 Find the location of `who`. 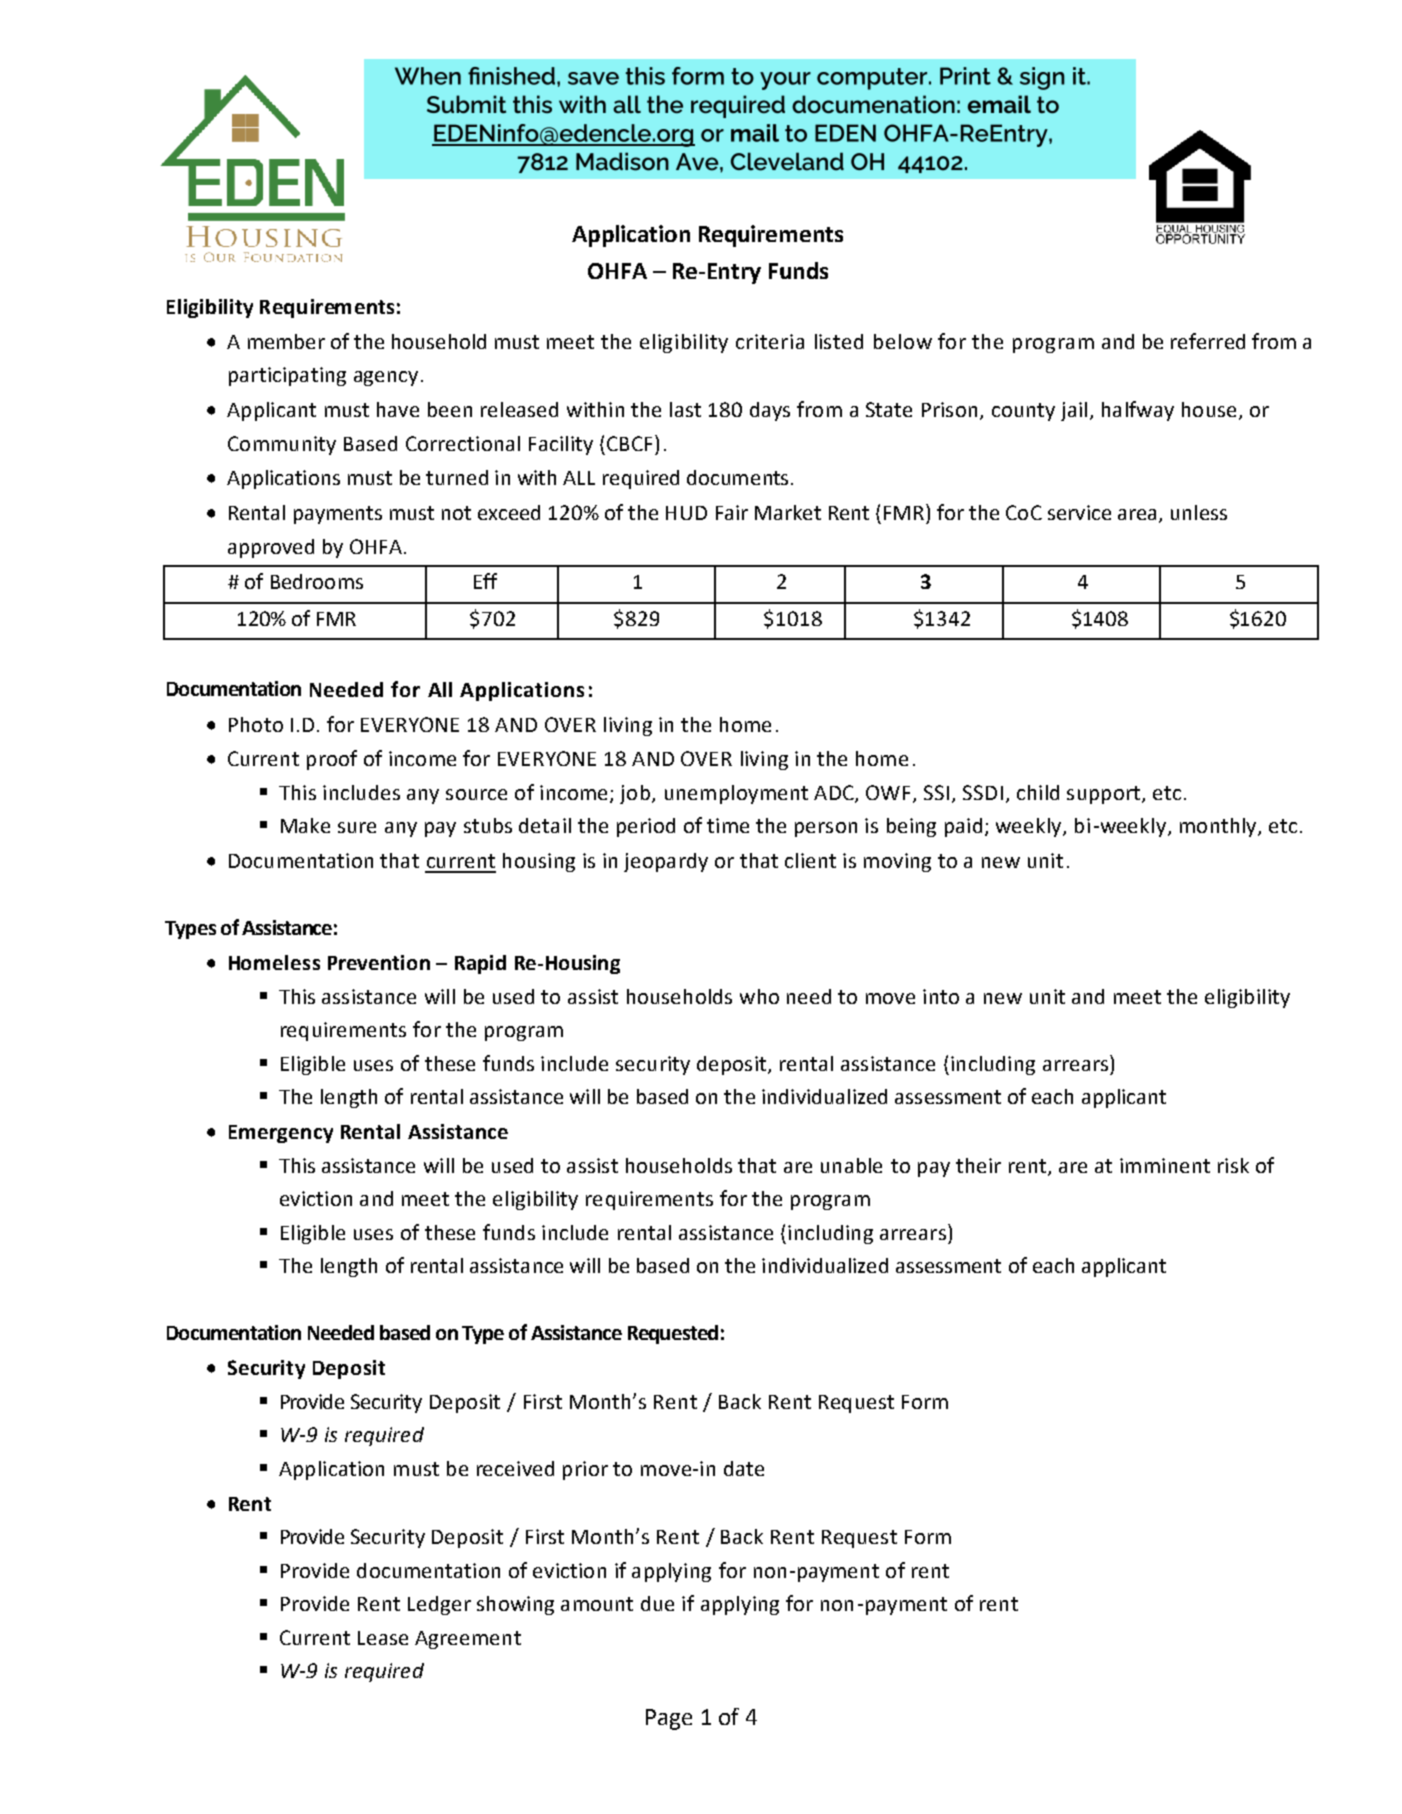

who is located at coordinates (759, 996).
